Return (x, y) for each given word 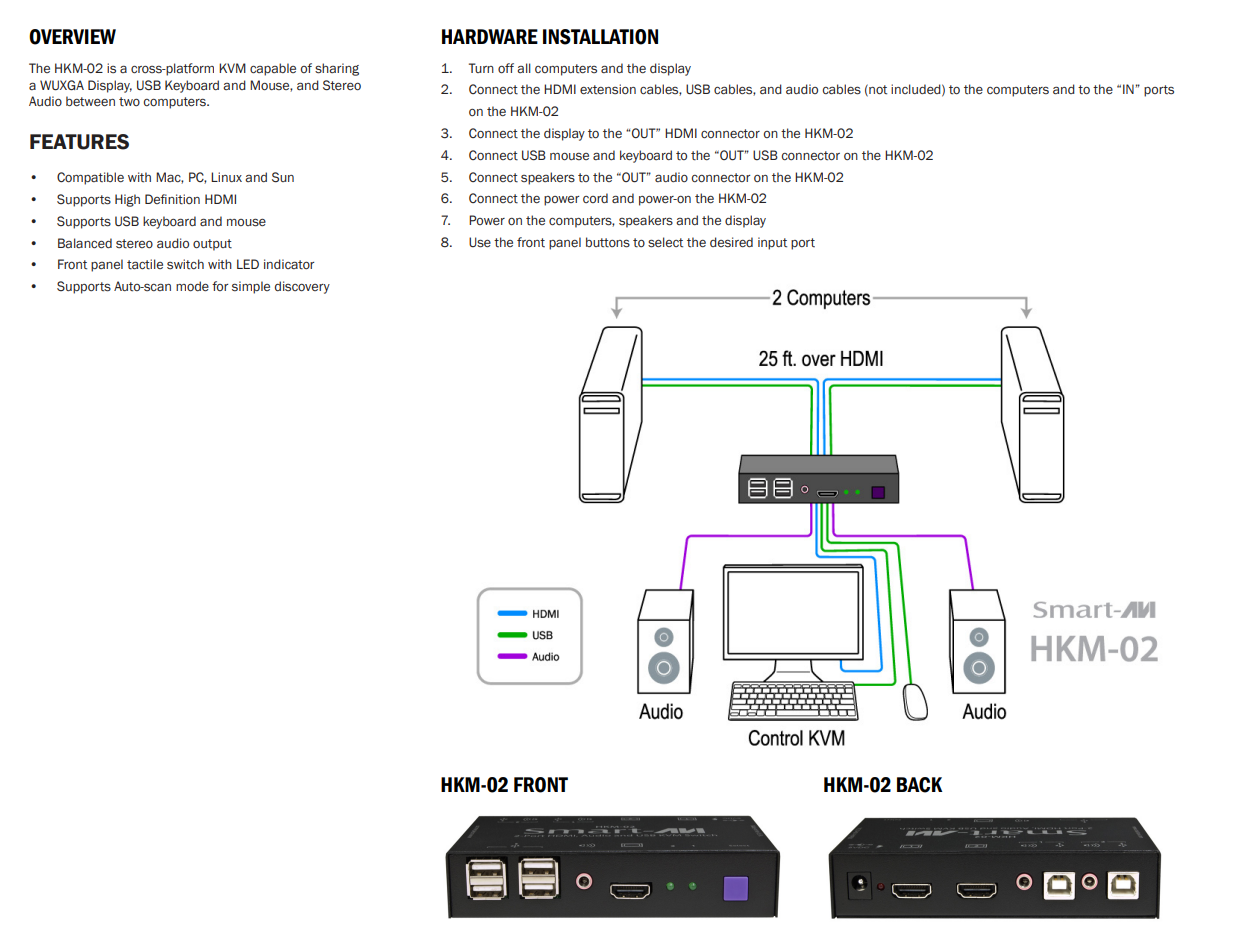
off (506, 68)
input (772, 243)
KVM (232, 68)
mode (192, 286)
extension (608, 89)
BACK (920, 785)
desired (731, 242)
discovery (302, 287)
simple (251, 287)
